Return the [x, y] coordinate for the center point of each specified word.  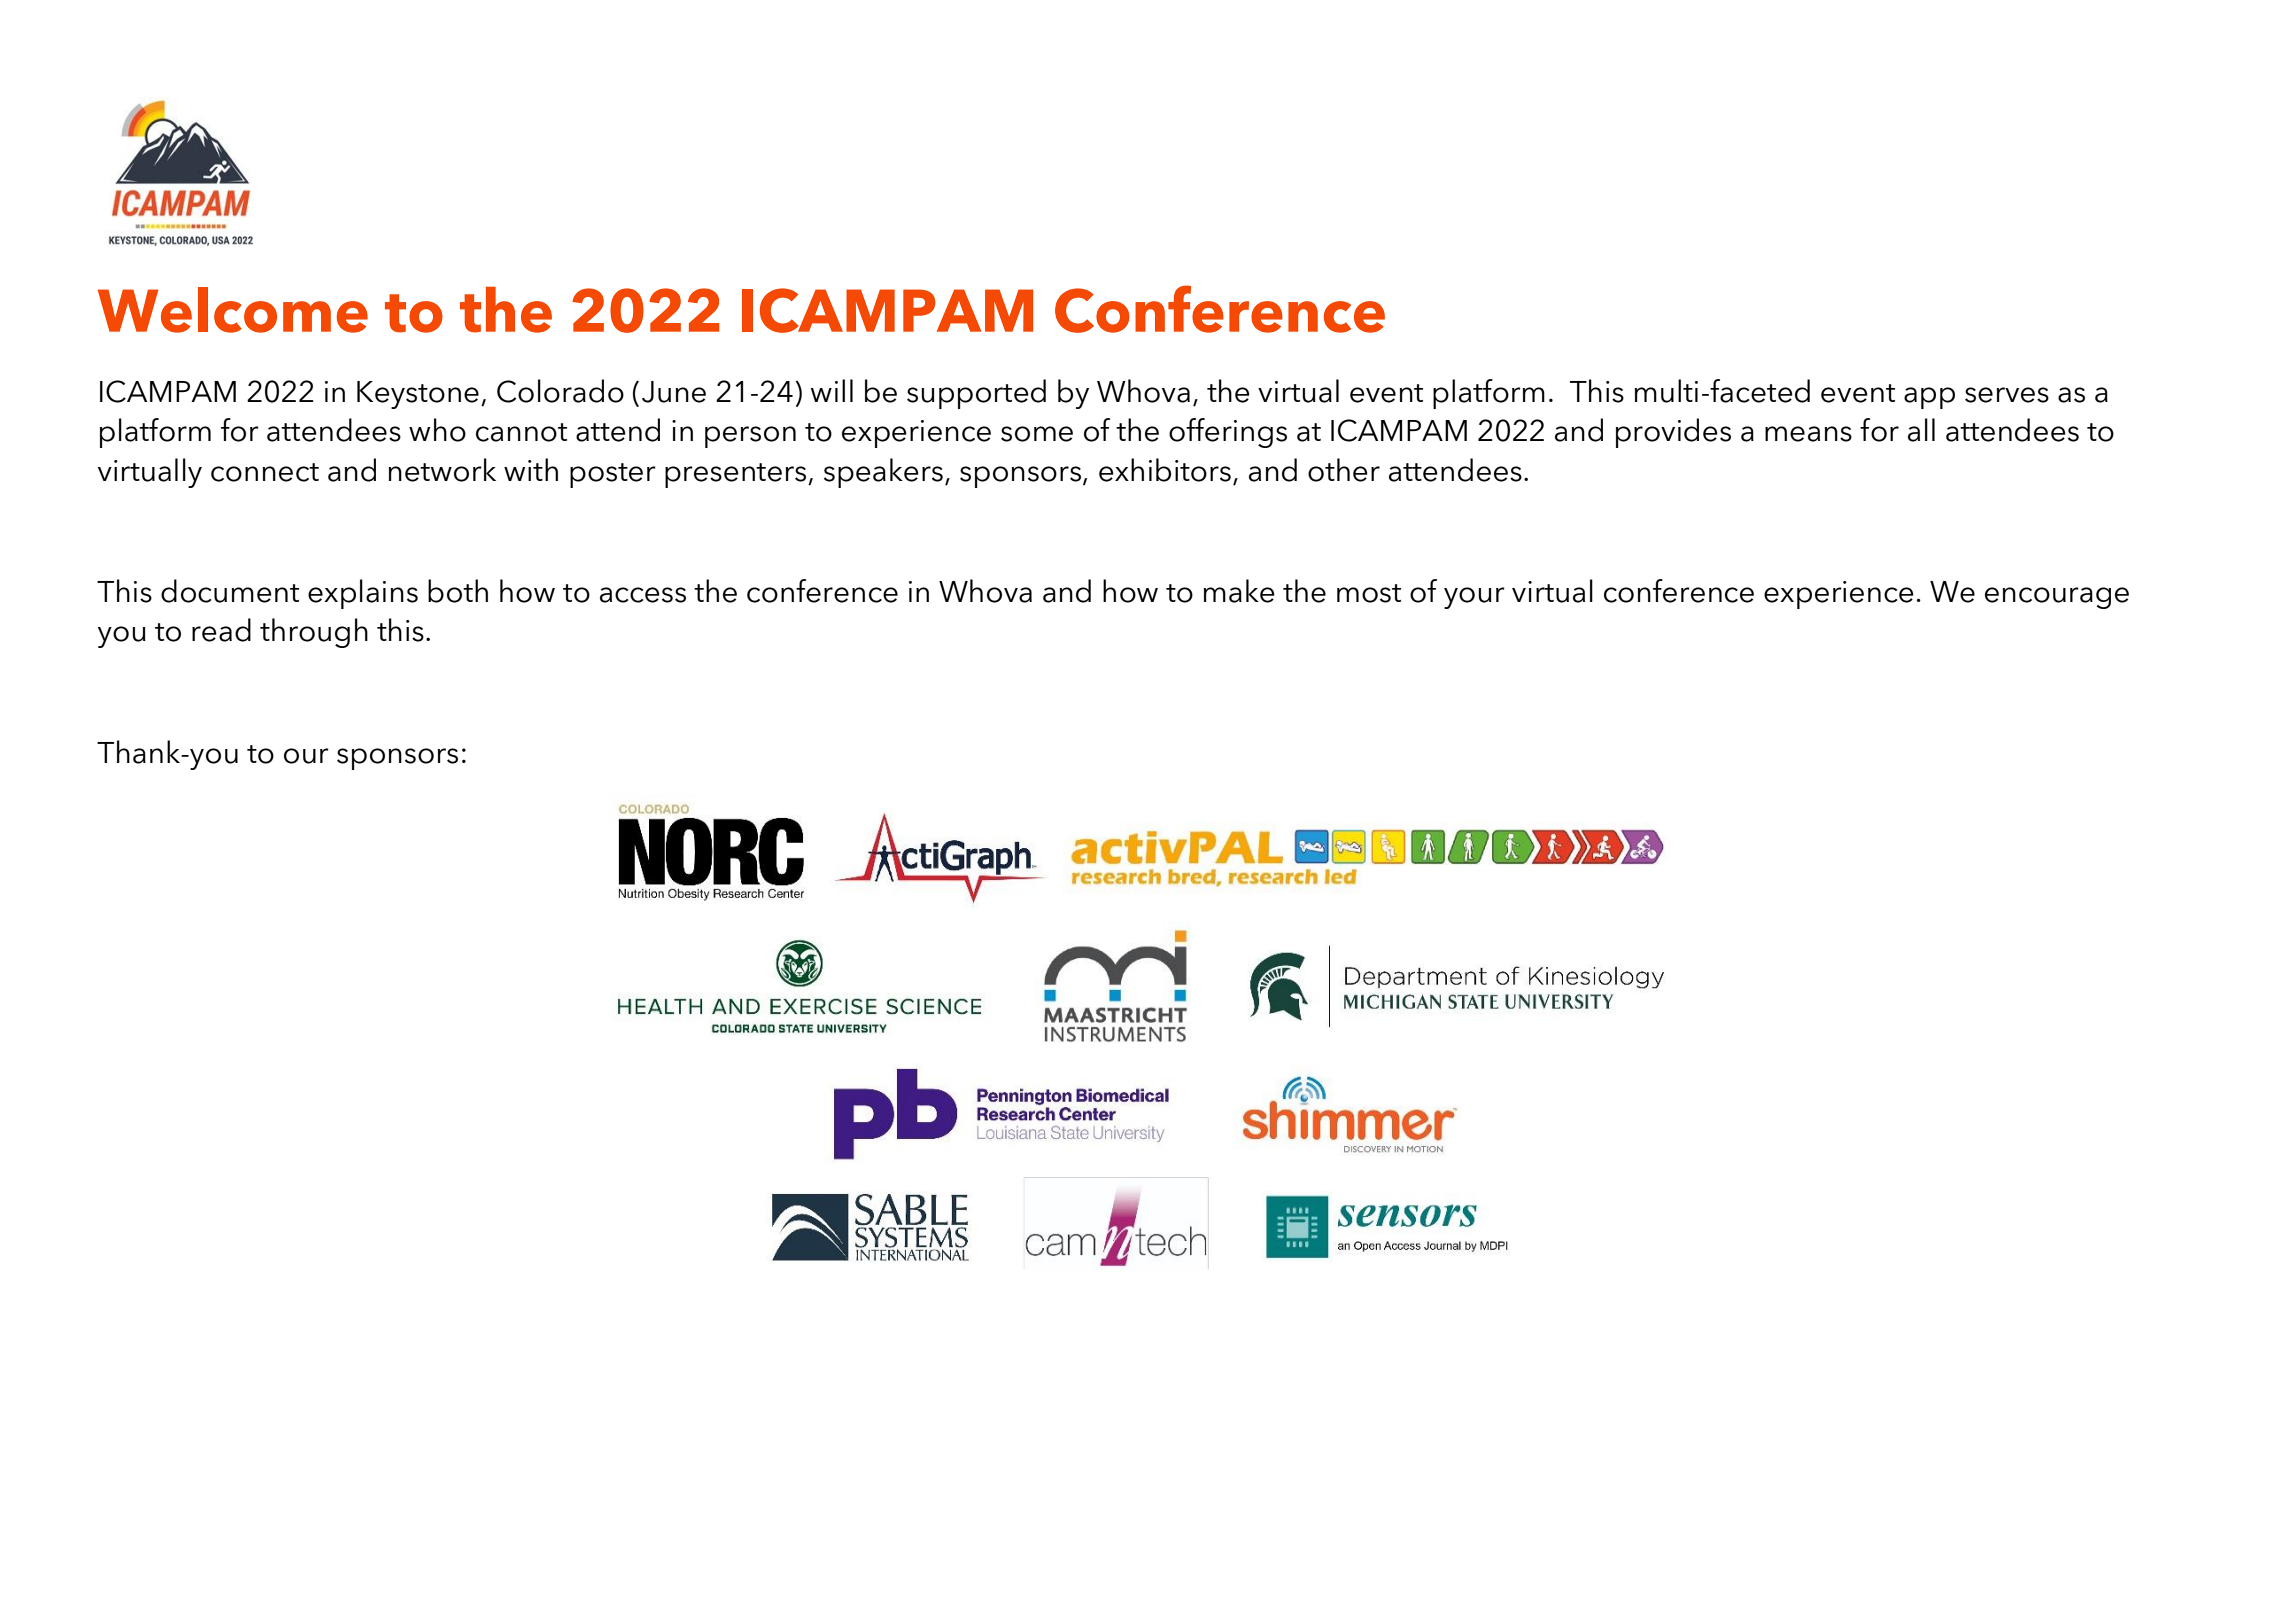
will [832, 390]
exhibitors [1165, 470]
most [1369, 593]
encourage [2057, 598]
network [442, 470]
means [1808, 434]
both [458, 591]
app [1929, 398]
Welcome [233, 310]
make [1239, 591]
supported [976, 394]
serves [2007, 395]
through [314, 633]
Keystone [418, 395]
